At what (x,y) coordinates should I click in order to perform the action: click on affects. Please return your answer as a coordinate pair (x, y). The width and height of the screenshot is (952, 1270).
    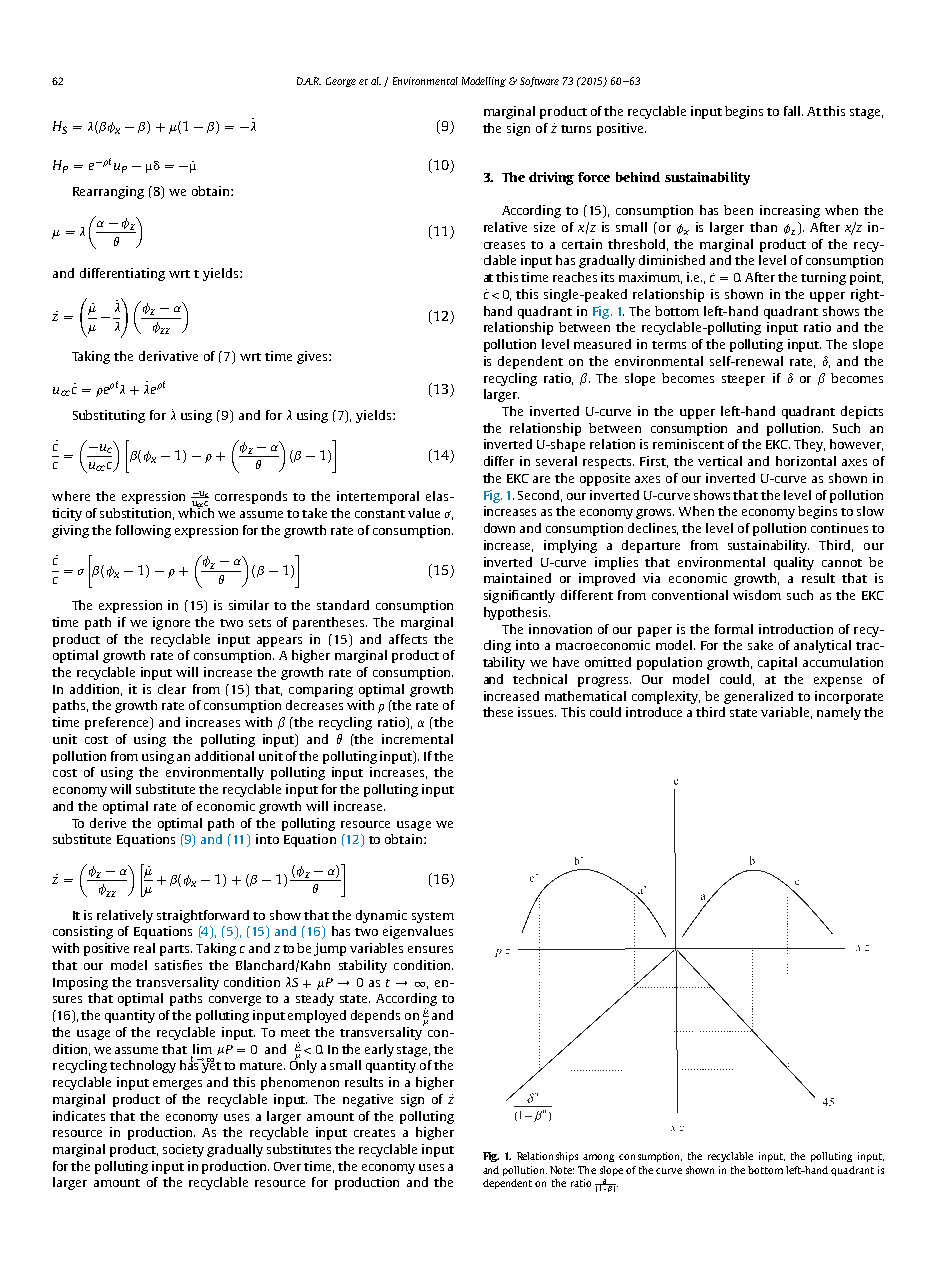
    Looking at the image, I should click on (408, 639).
